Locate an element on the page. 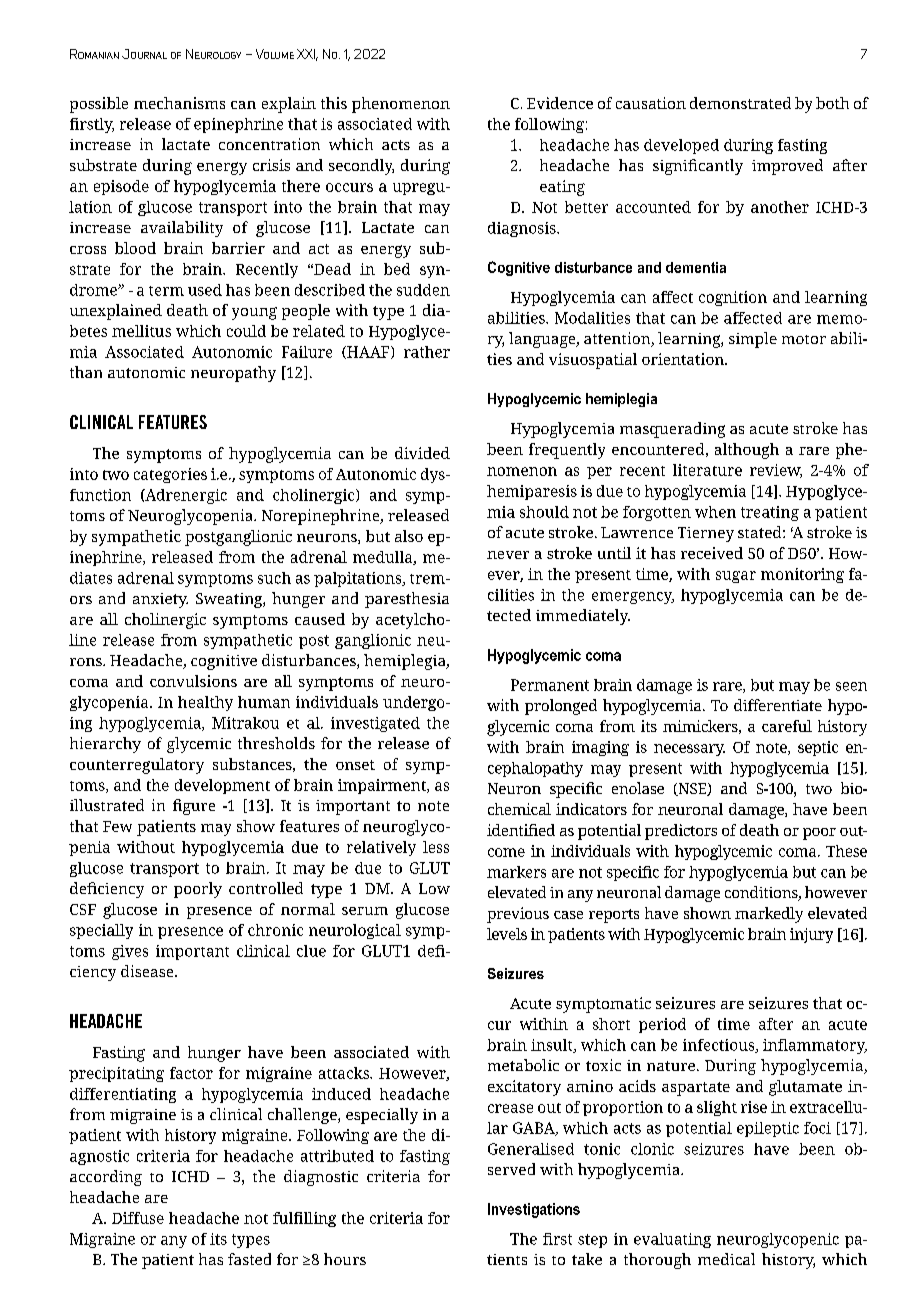 The width and height of the image is (923, 1316). Permanent is located at coordinates (550, 685).
